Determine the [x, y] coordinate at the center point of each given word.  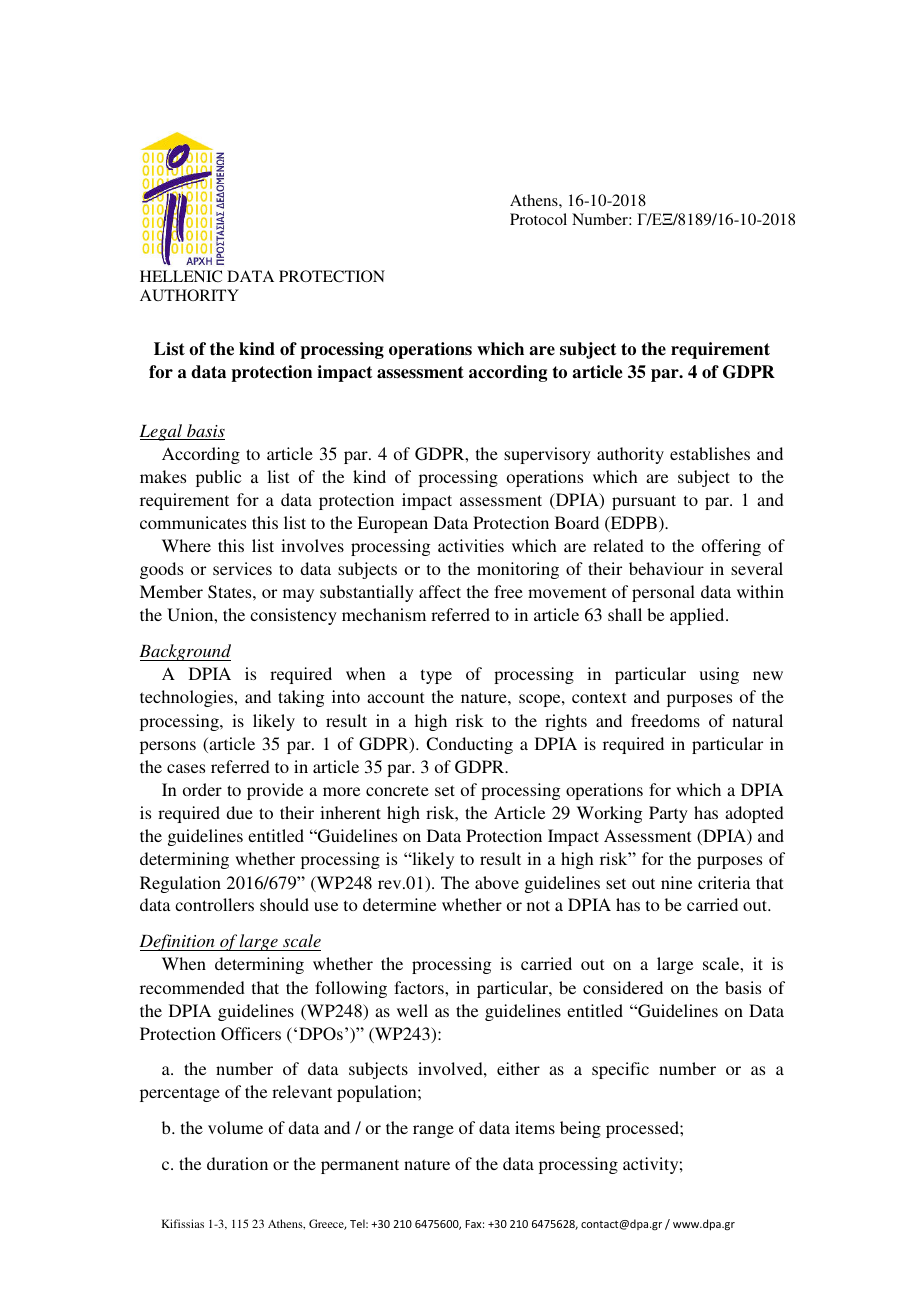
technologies [187, 698]
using [719, 675]
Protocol [538, 219]
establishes [710, 453]
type [436, 676]
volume [235, 1127]
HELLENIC [181, 276]
